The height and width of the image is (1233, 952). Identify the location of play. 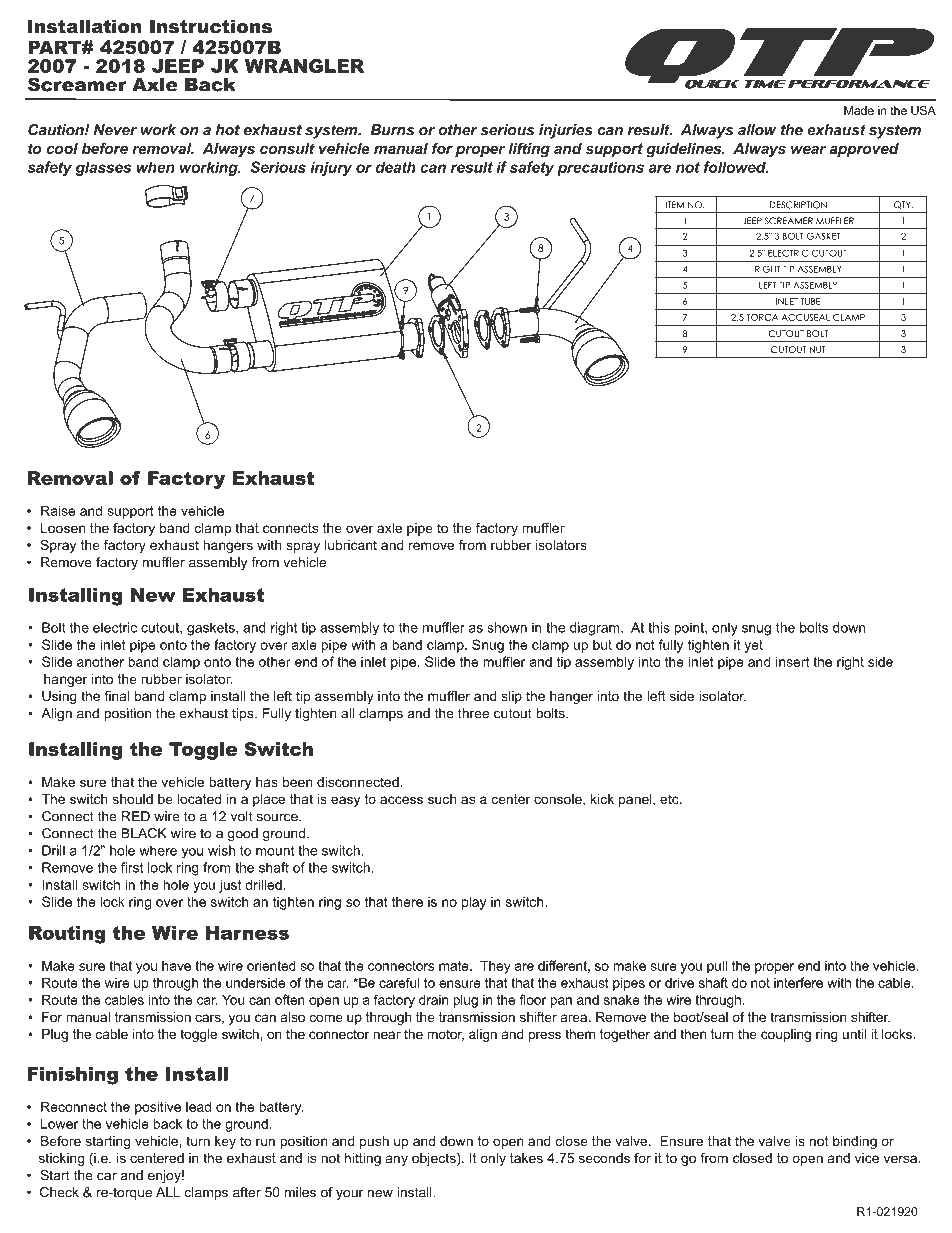
(474, 903).
